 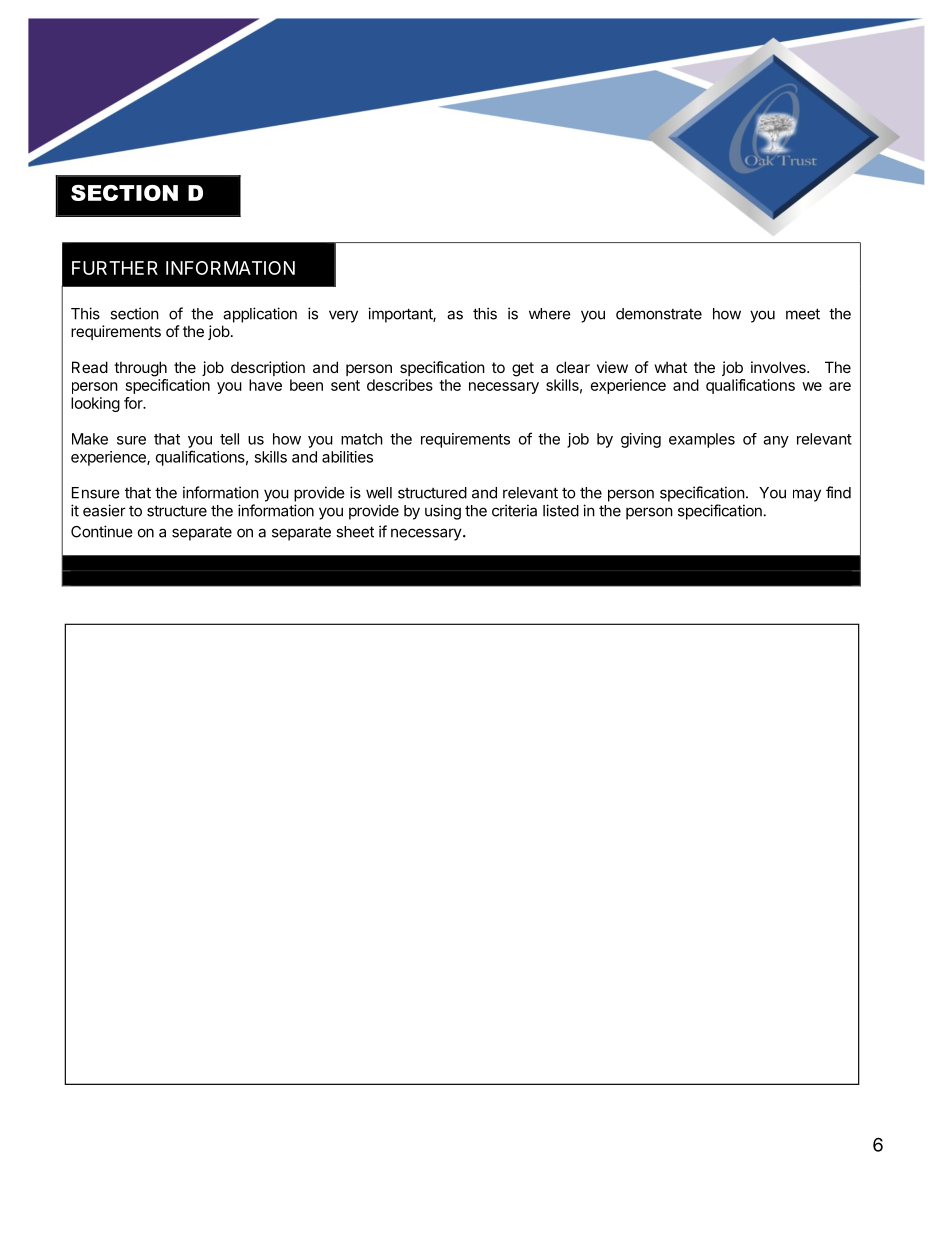 What do you see at coordinates (550, 314) in the image?
I see `where` at bounding box center [550, 314].
